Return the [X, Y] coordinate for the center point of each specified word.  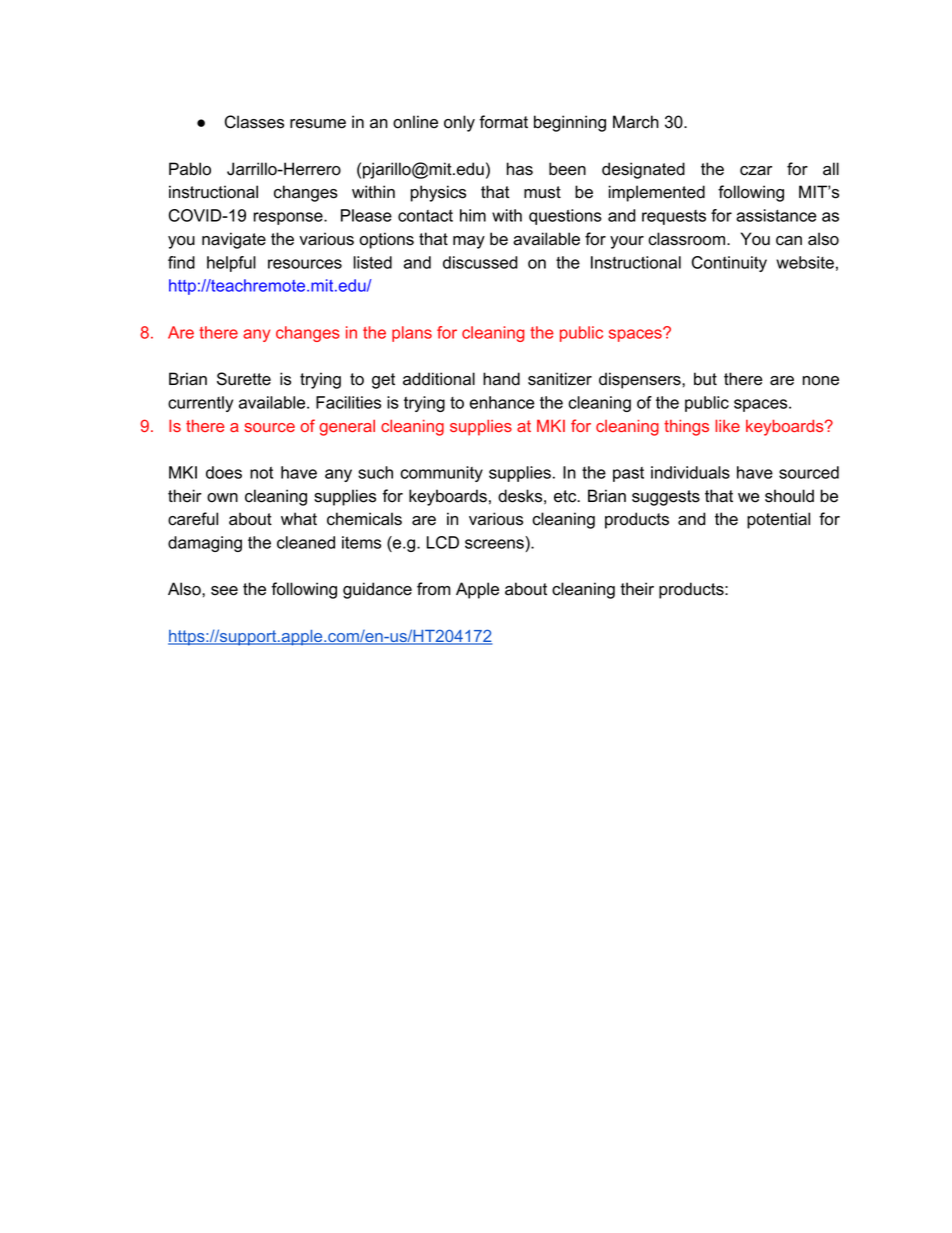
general [347, 428]
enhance [502, 402]
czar [756, 171]
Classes [254, 122]
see [224, 591]
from [433, 589]
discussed [480, 262]
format [503, 122]
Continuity [729, 264]
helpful [231, 264]
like [727, 425]
